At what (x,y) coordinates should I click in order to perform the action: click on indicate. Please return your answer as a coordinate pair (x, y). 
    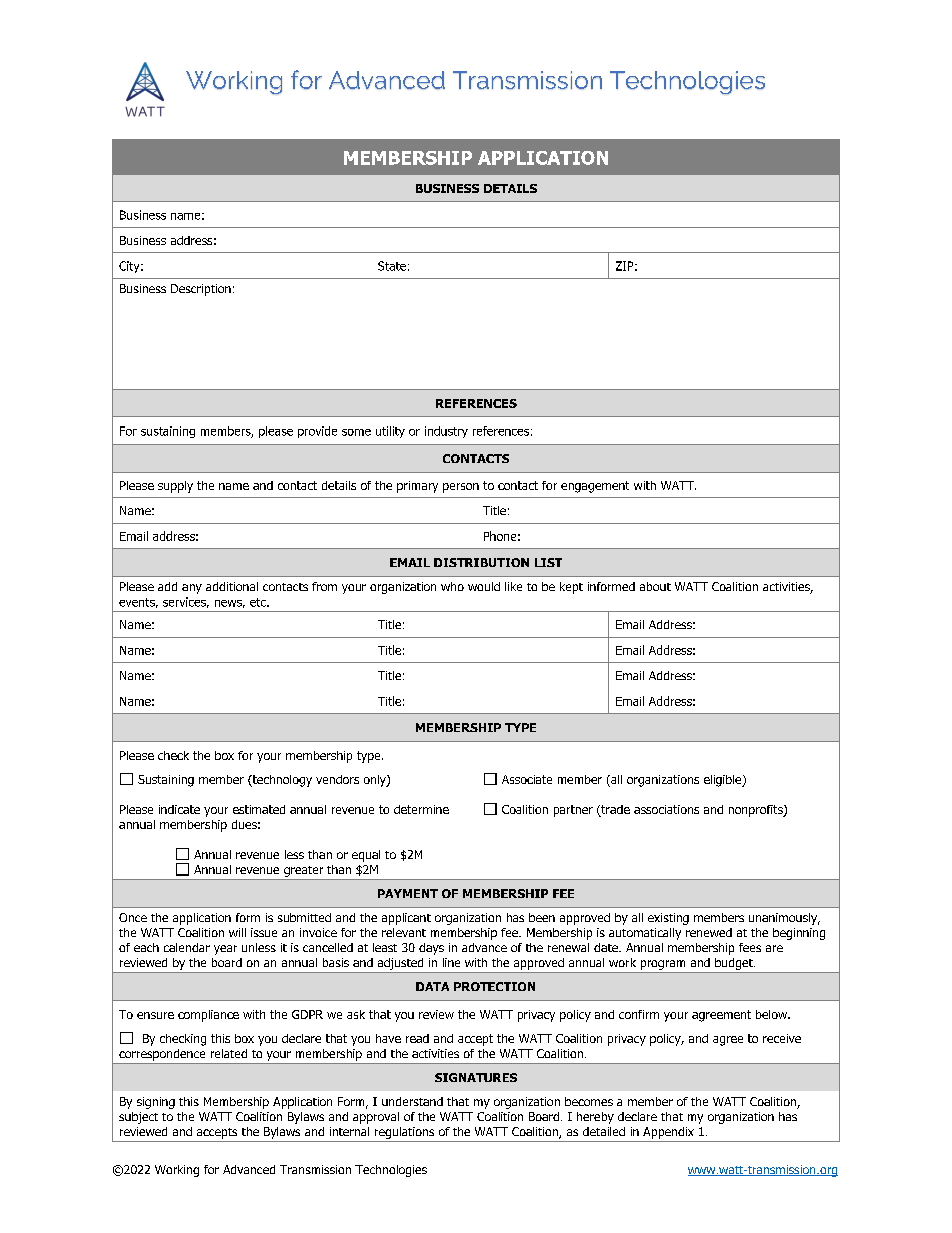
    Looking at the image, I should click on (179, 809).
